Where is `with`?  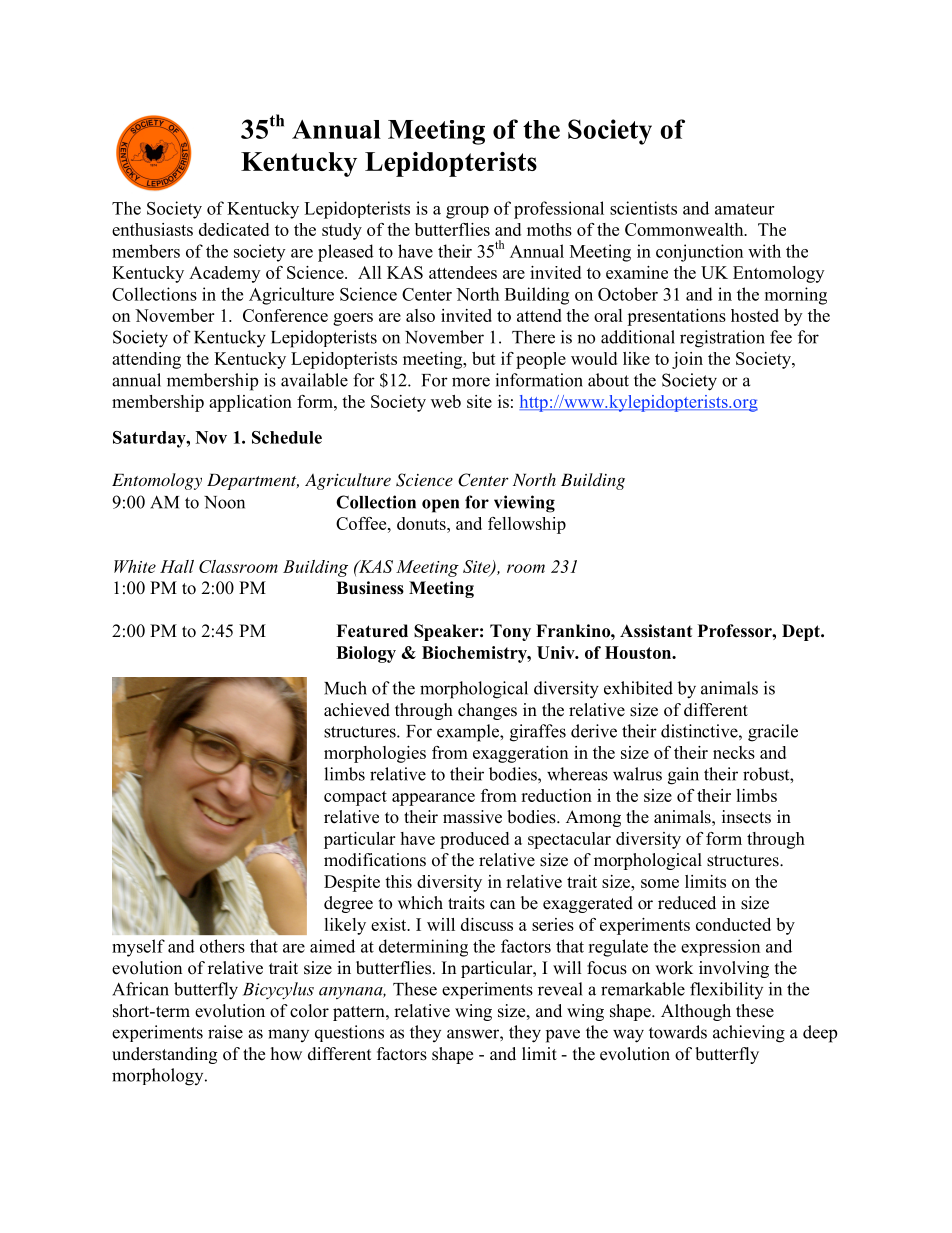
with is located at coordinates (764, 251).
